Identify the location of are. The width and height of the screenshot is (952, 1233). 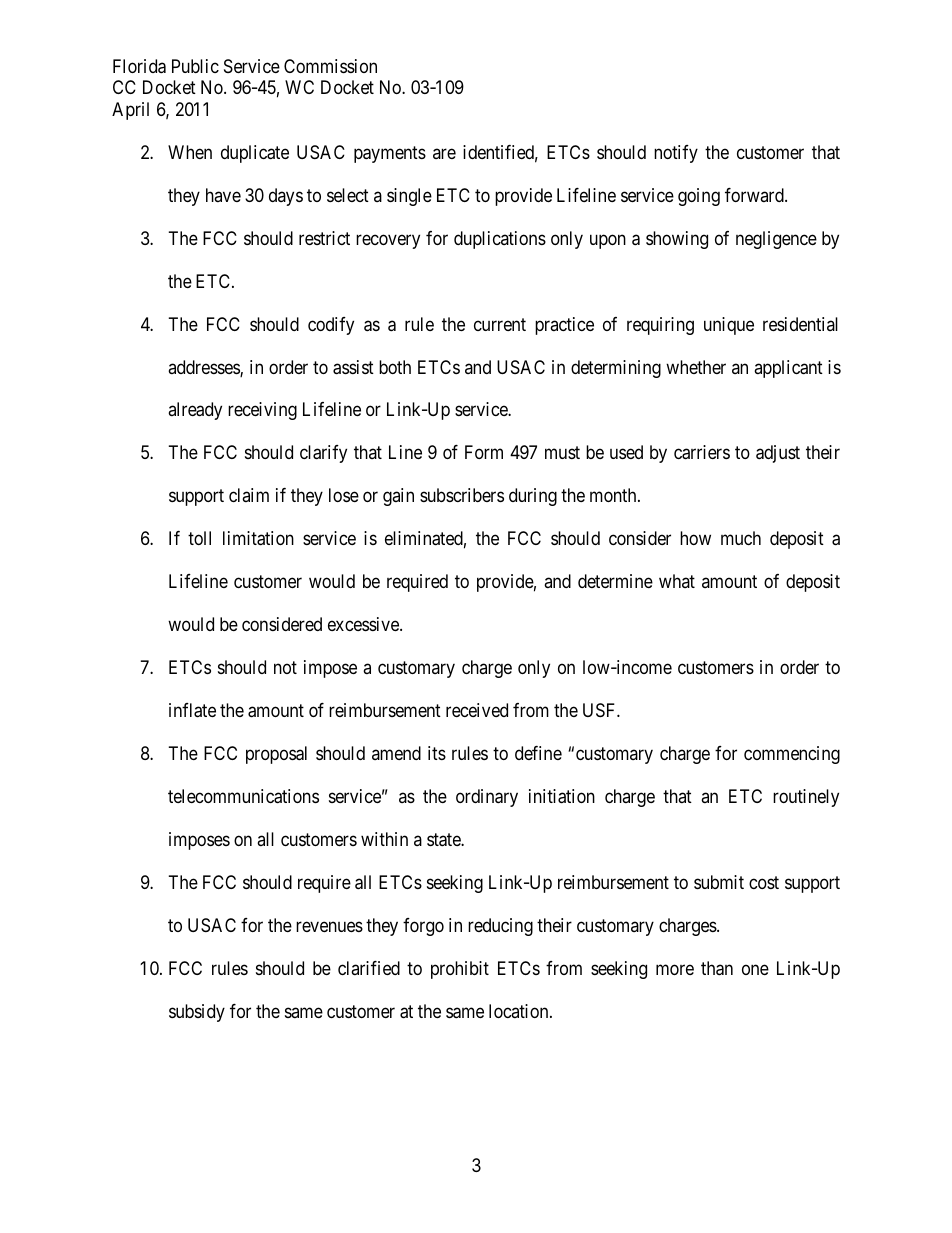
(444, 153).
